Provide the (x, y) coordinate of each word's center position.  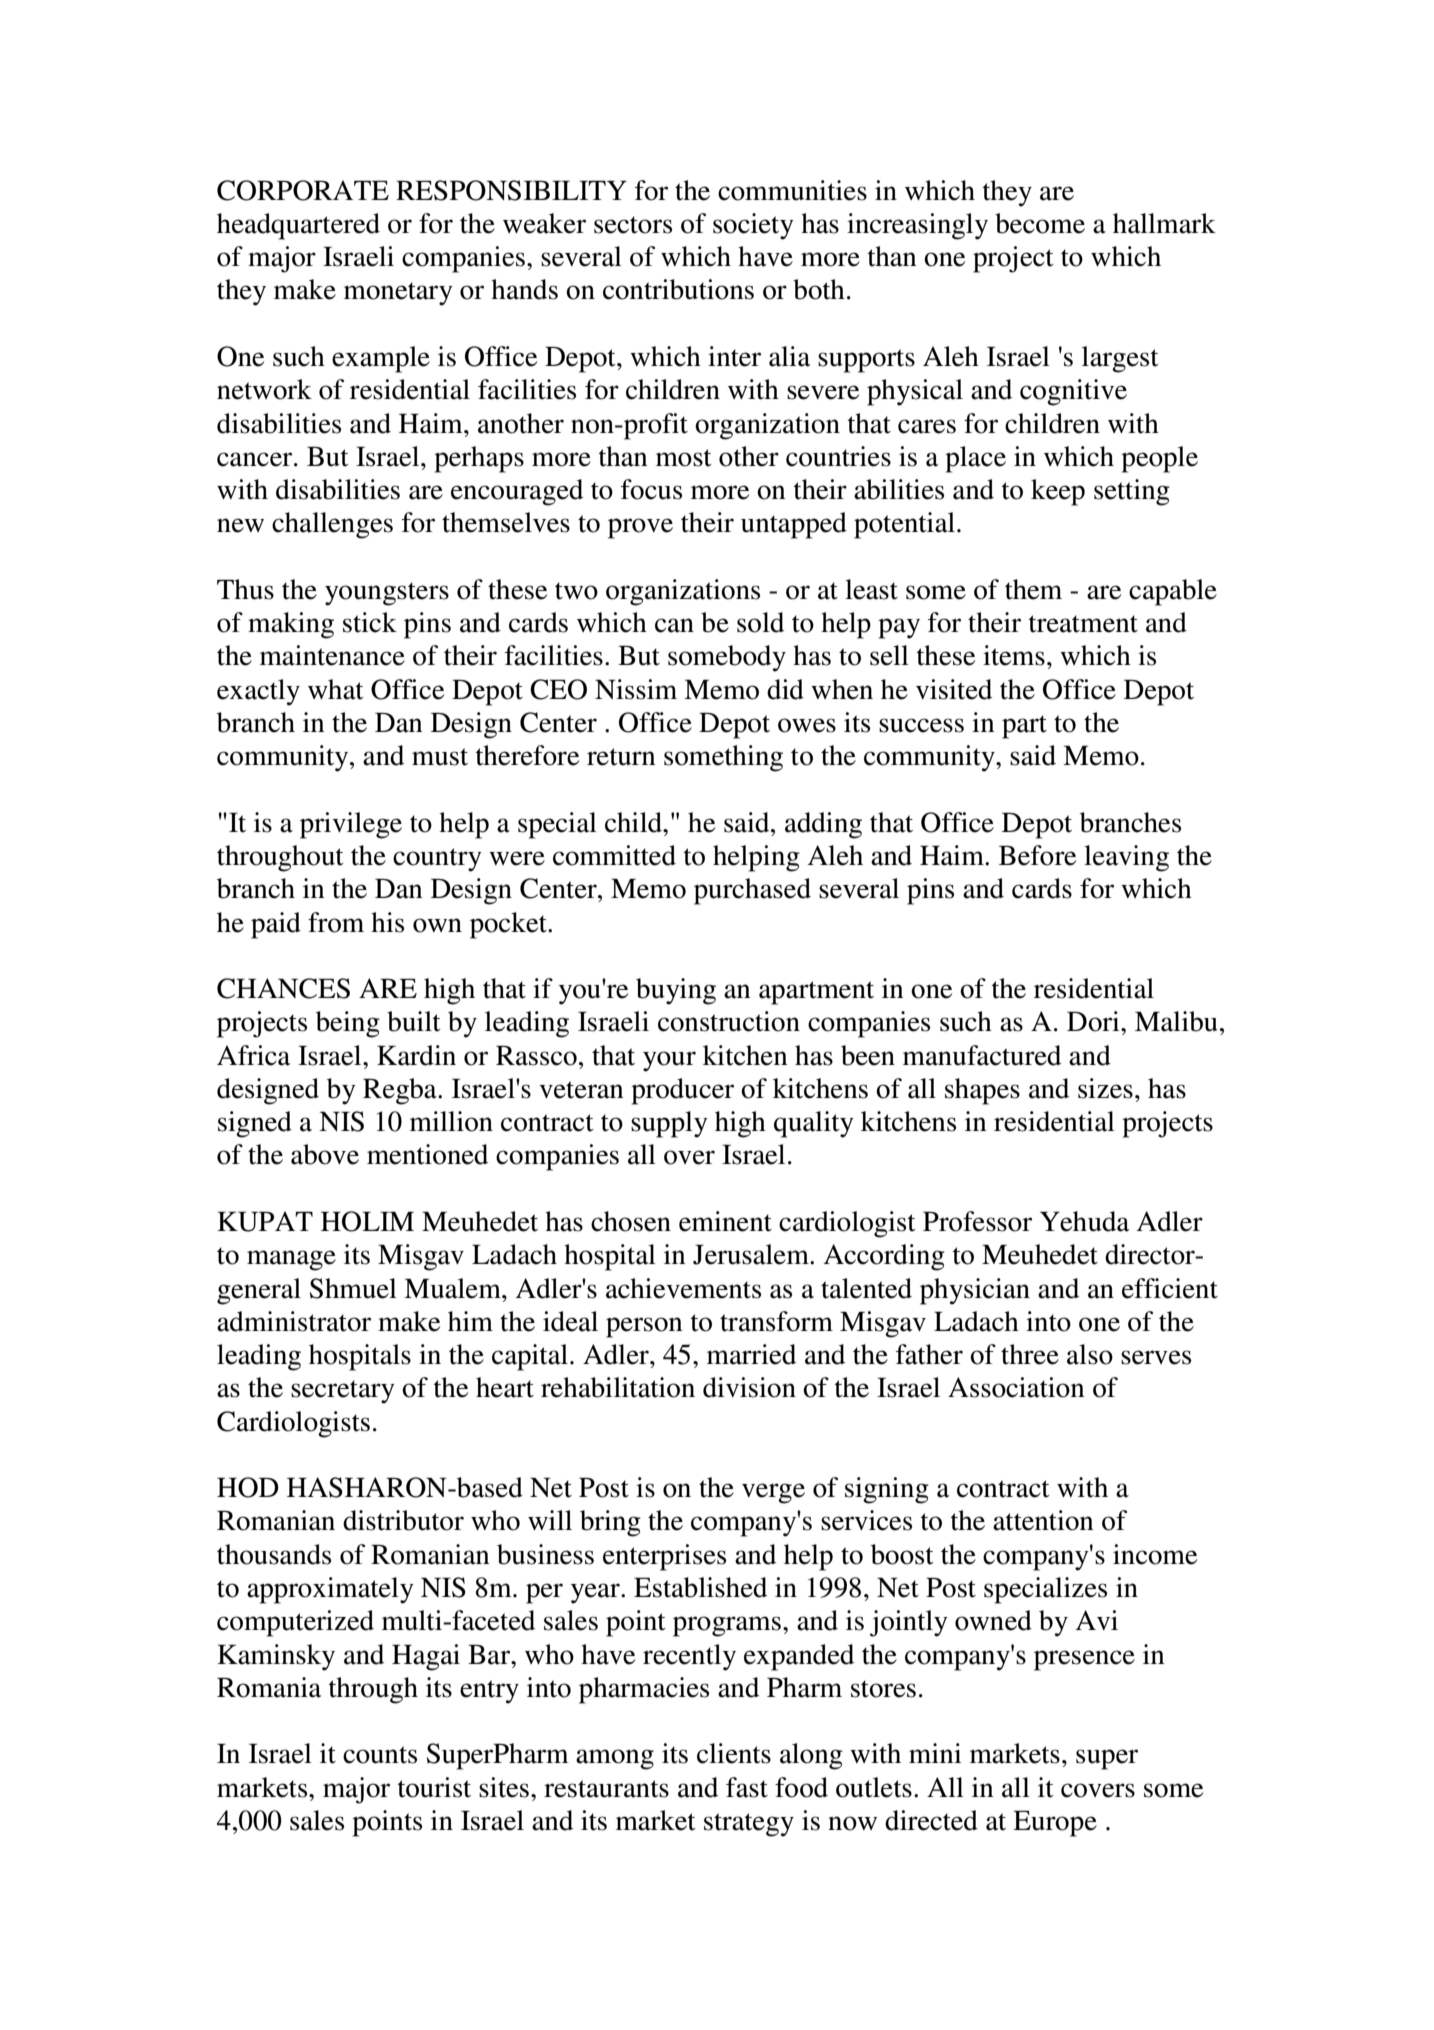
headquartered (298, 226)
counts (380, 1755)
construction (729, 1021)
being (348, 1024)
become (1040, 223)
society (753, 226)
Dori (1094, 1021)
